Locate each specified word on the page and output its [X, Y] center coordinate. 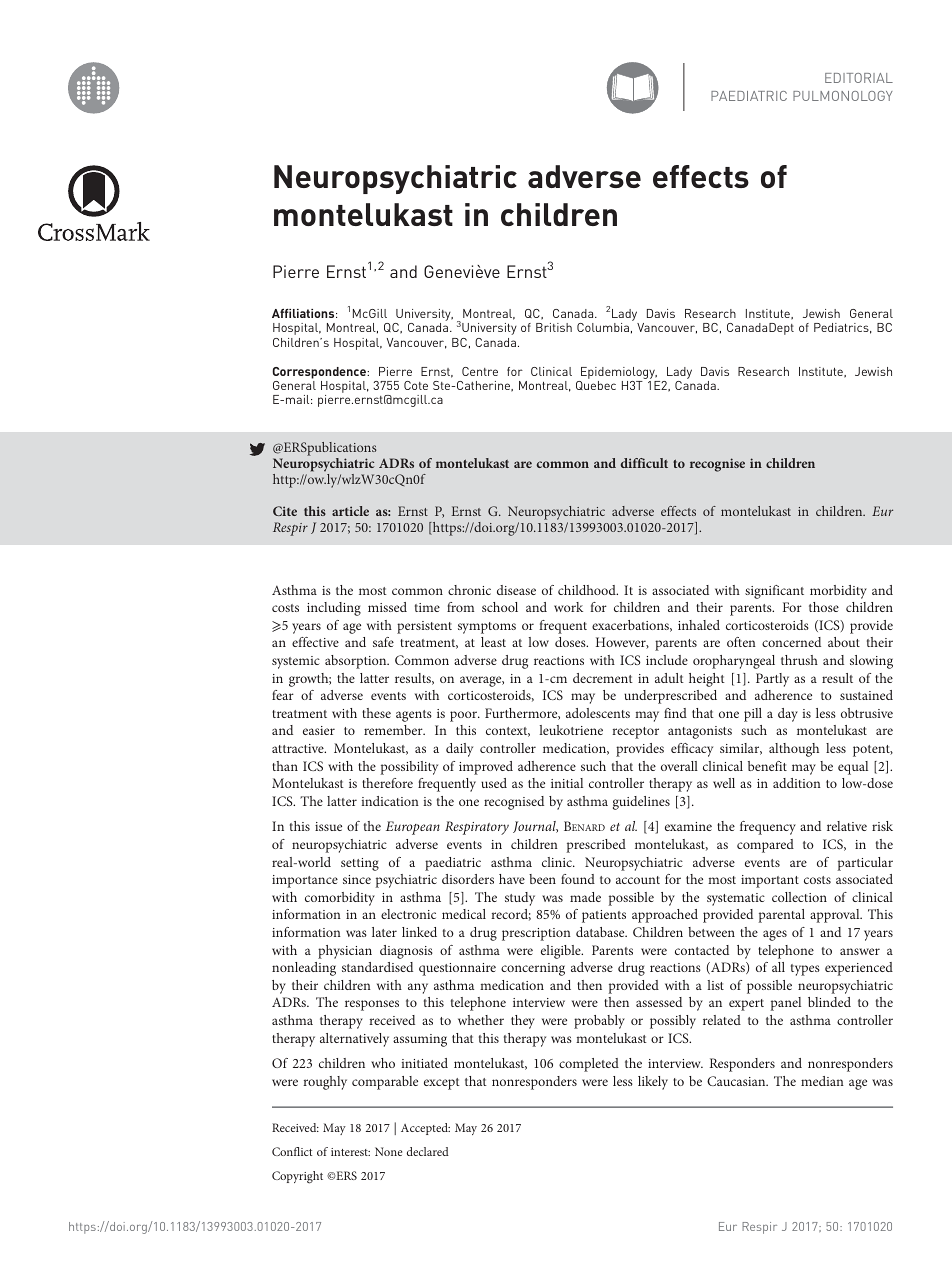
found [578, 879]
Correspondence [320, 373]
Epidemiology [619, 373]
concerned [791, 642]
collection [799, 897]
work [568, 607]
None [388, 1151]
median [822, 1081]
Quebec [596, 385]
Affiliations [304, 313]
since [357, 879]
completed [589, 1065]
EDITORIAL [859, 78]
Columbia [603, 327]
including [334, 609]
